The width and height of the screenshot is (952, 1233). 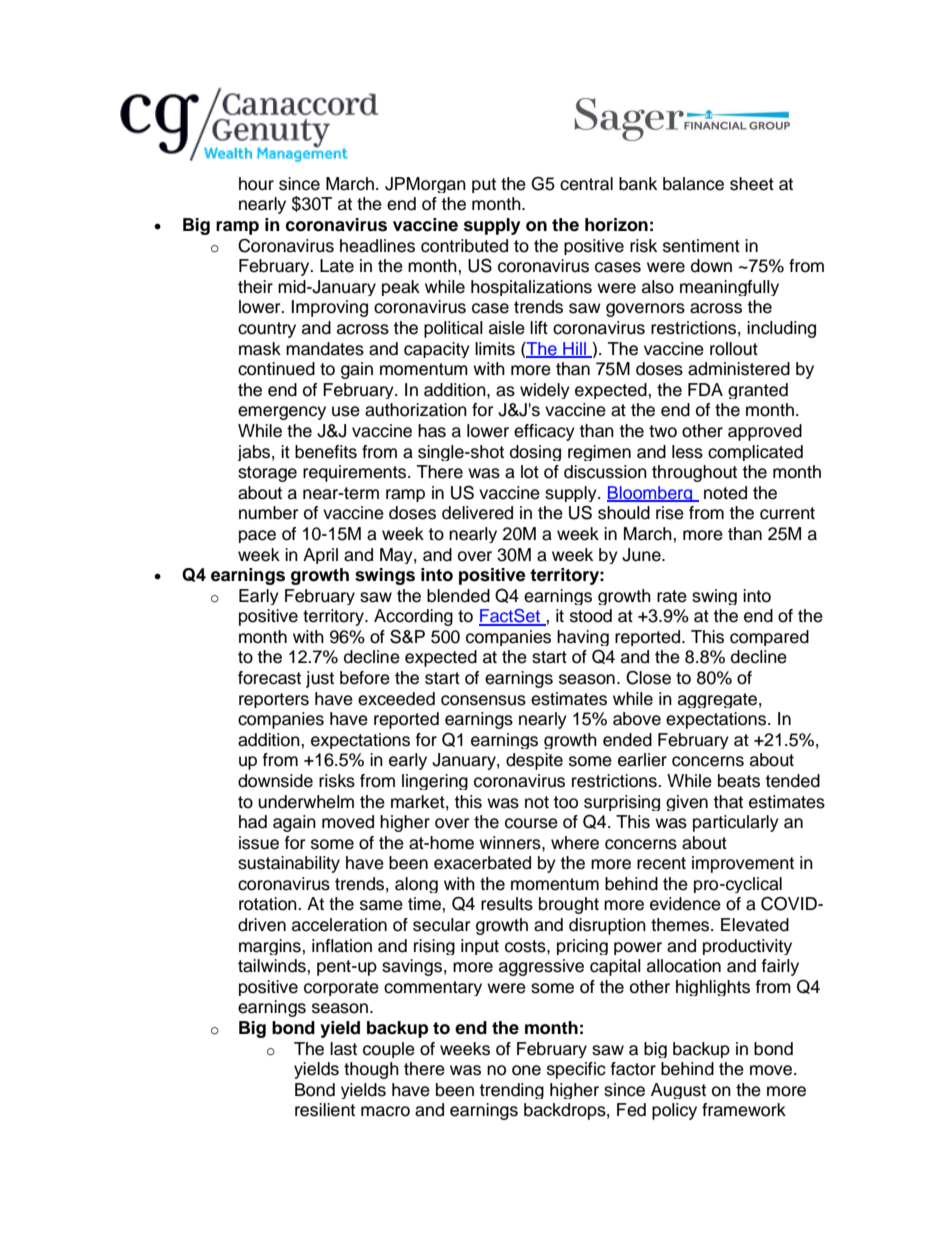 What do you see at coordinates (320, 679) in the screenshot?
I see `just` at bounding box center [320, 679].
